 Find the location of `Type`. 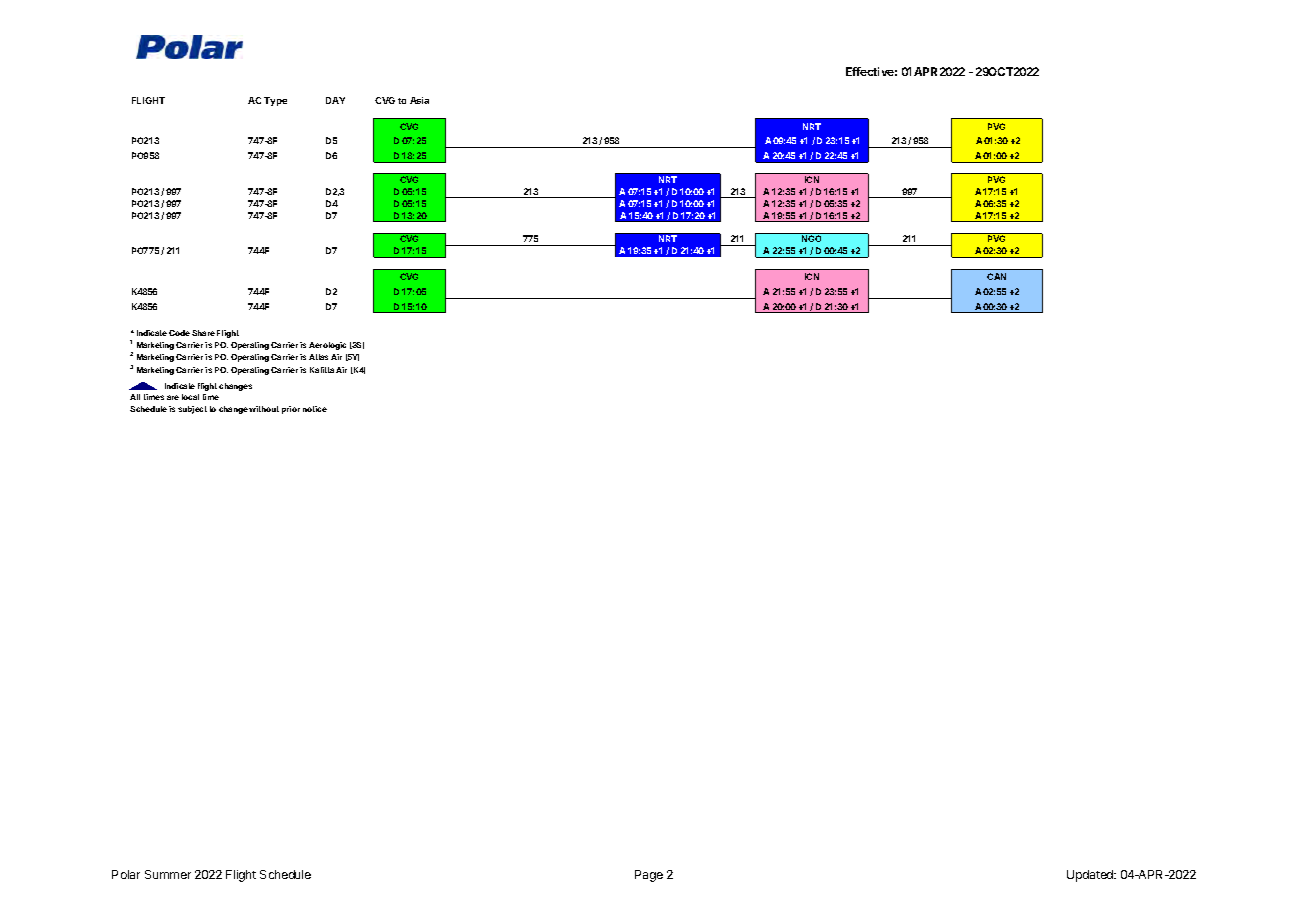

Type is located at coordinates (275, 101).
